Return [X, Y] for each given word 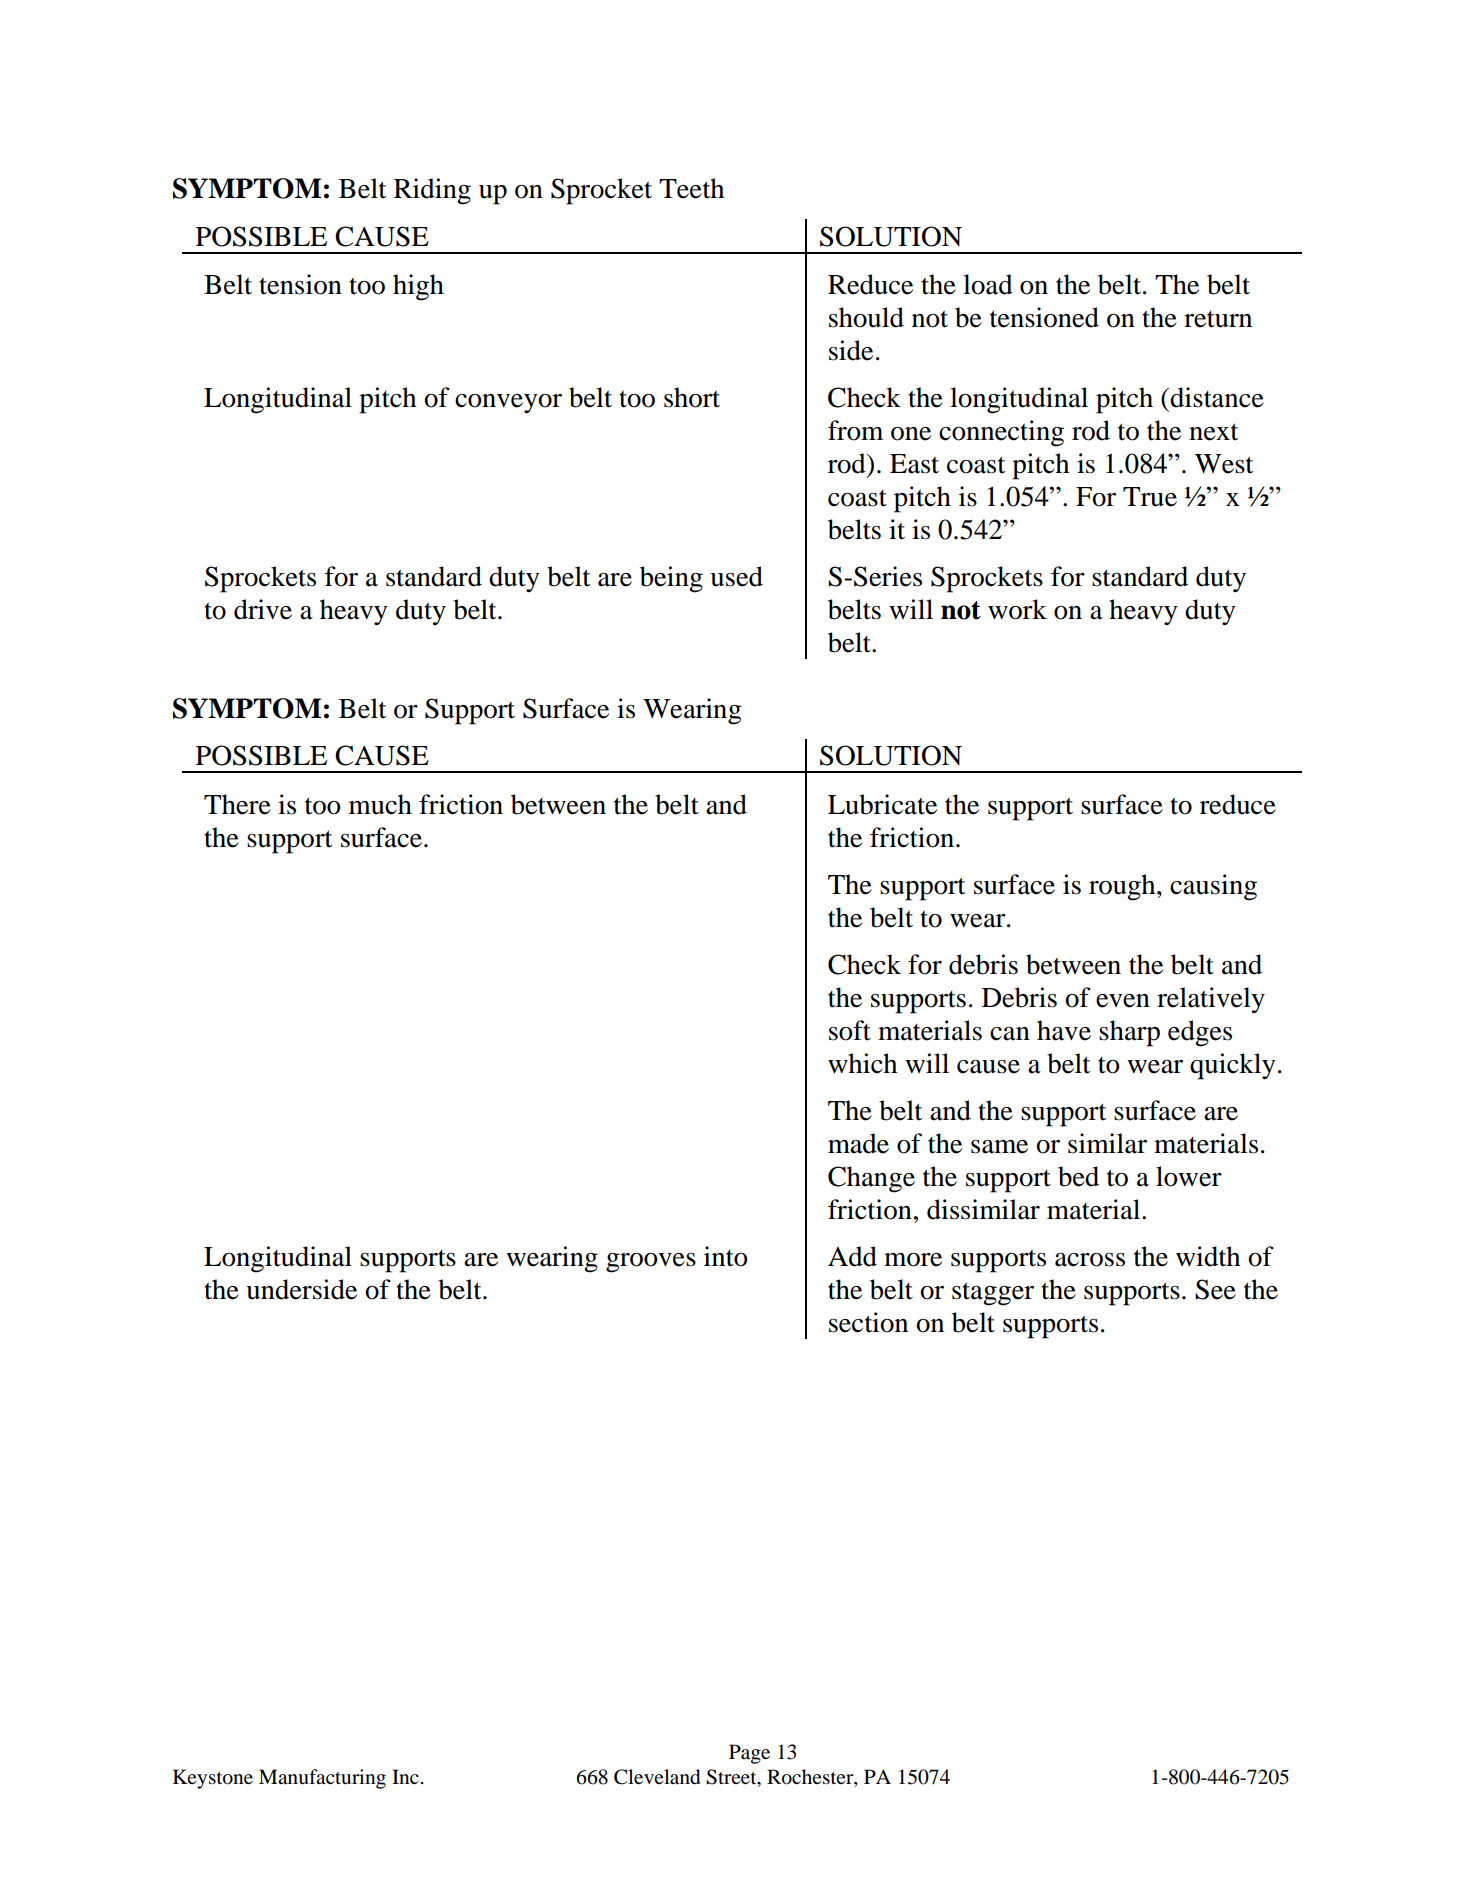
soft [850, 1030]
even [1123, 1001]
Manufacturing [322, 1779]
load [988, 284]
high [418, 287]
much [380, 804]
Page [749, 1754]
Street [732, 1778]
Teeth [691, 188]
